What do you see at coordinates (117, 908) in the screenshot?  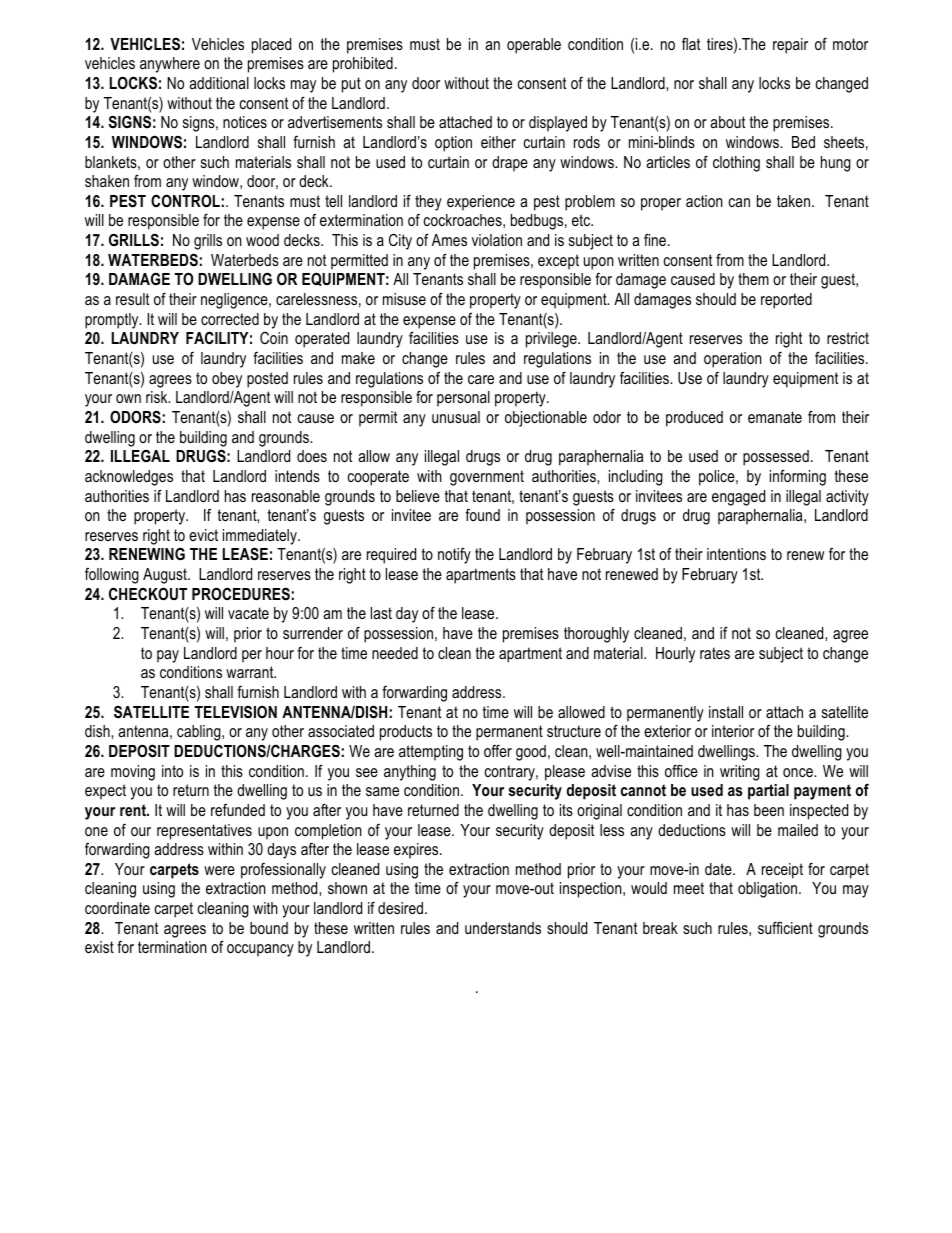 I see `coordinate` at bounding box center [117, 908].
